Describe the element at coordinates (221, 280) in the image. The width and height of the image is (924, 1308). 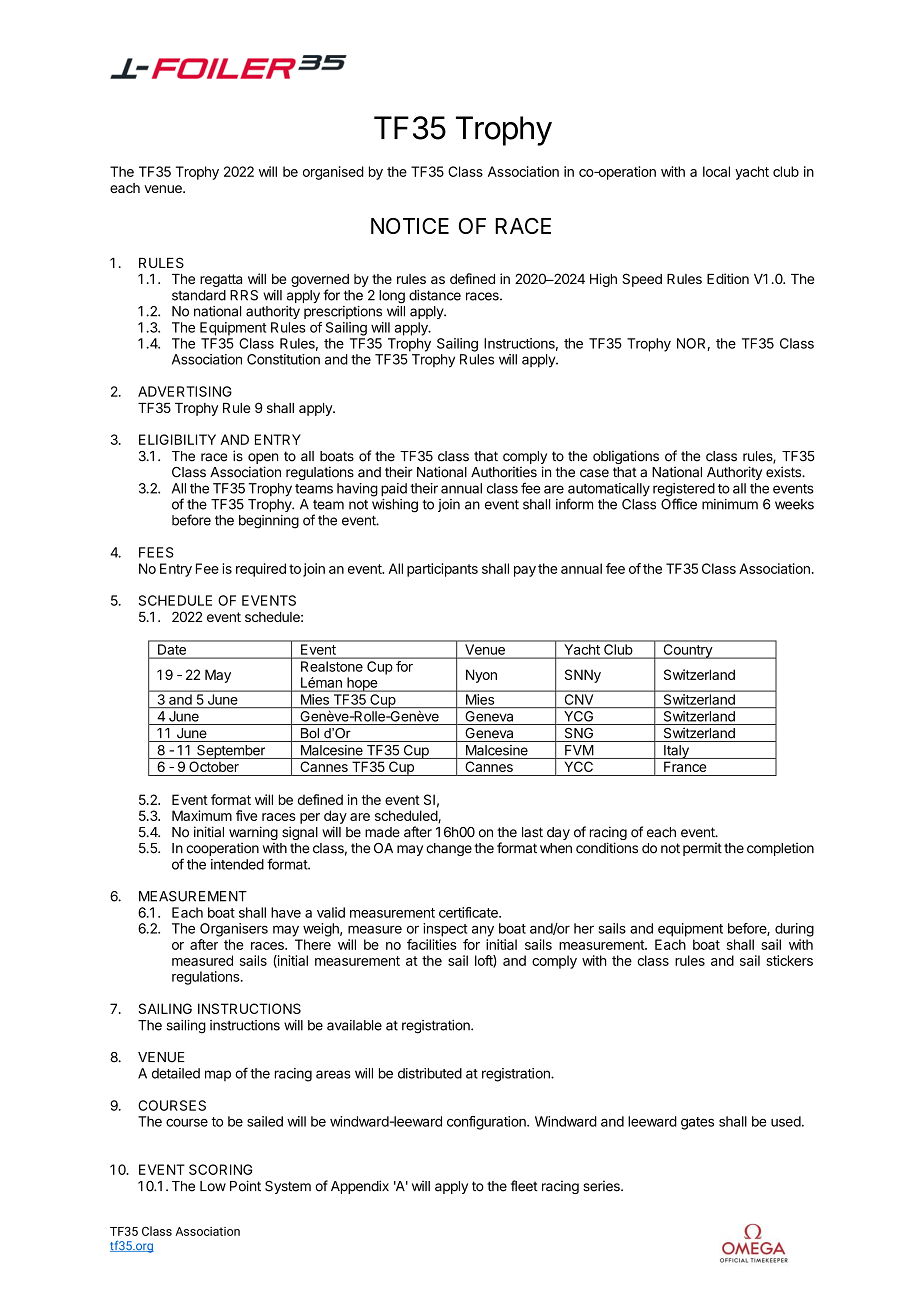
I see `regatta` at that location.
